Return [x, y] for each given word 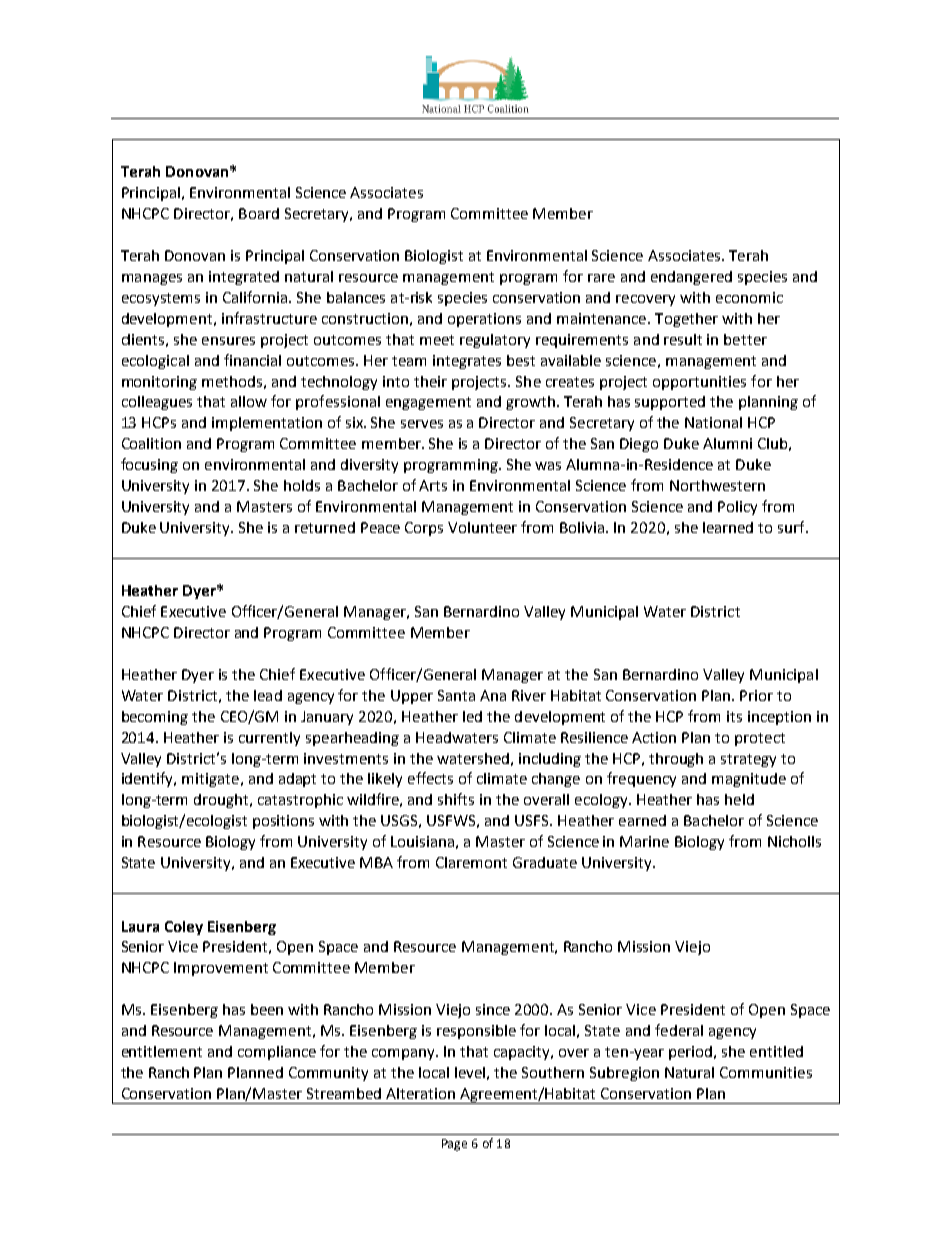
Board [259, 213]
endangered [691, 278]
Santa [456, 695]
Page [454, 1145]
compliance [277, 1053]
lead [268, 695]
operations [484, 320]
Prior [756, 695]
